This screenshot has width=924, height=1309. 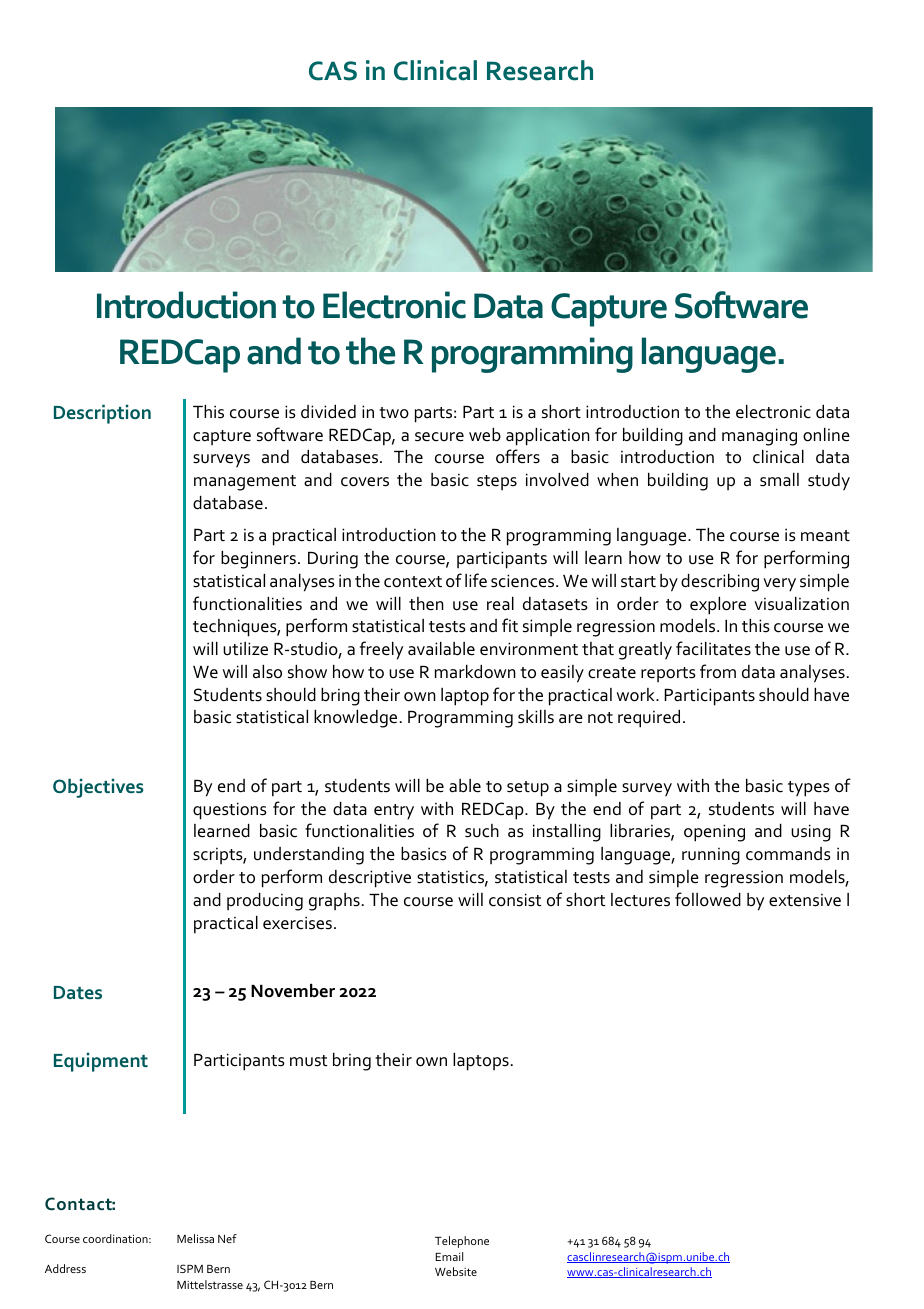 I want to click on managing, so click(x=759, y=437).
